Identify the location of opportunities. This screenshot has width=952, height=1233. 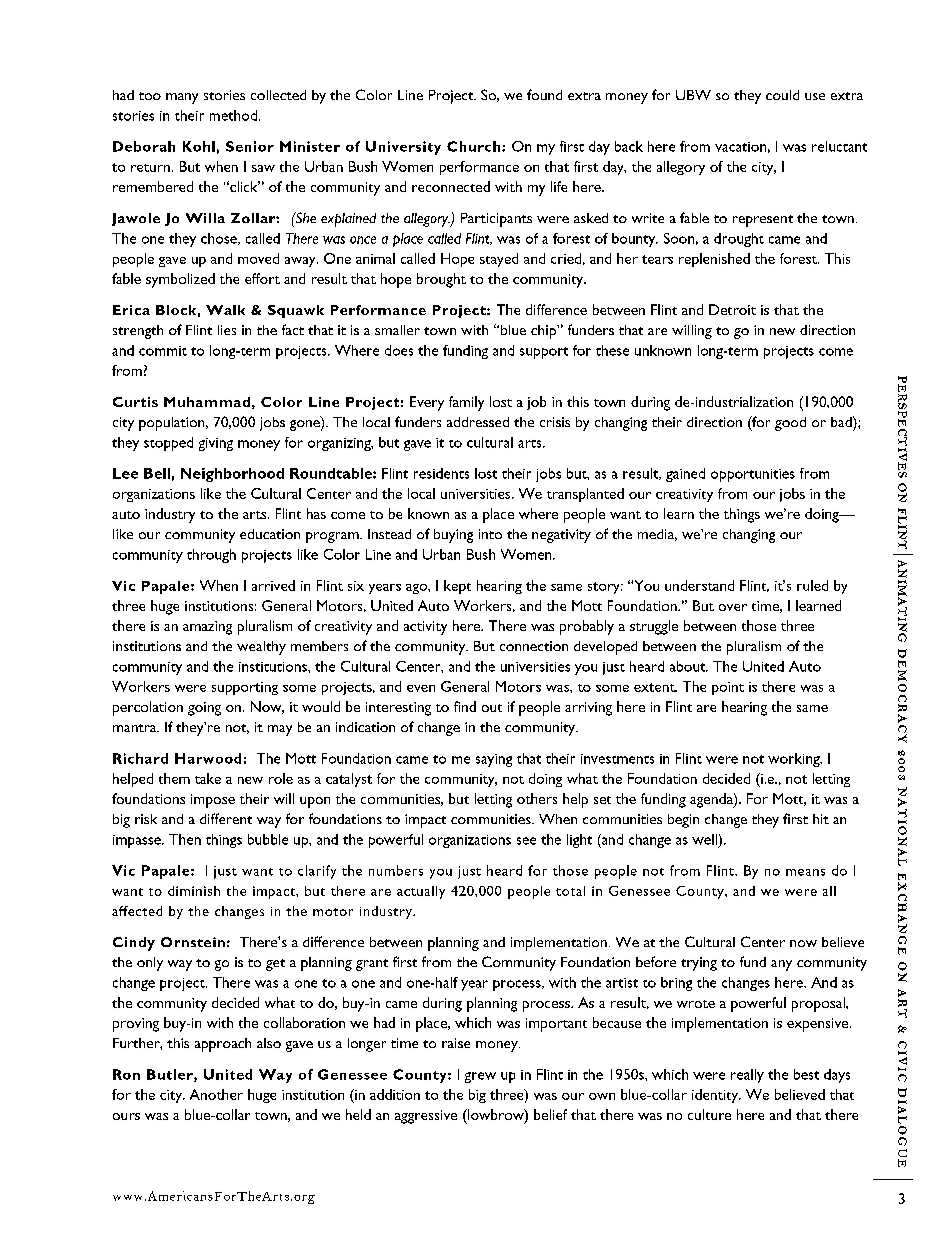
(753, 475).
